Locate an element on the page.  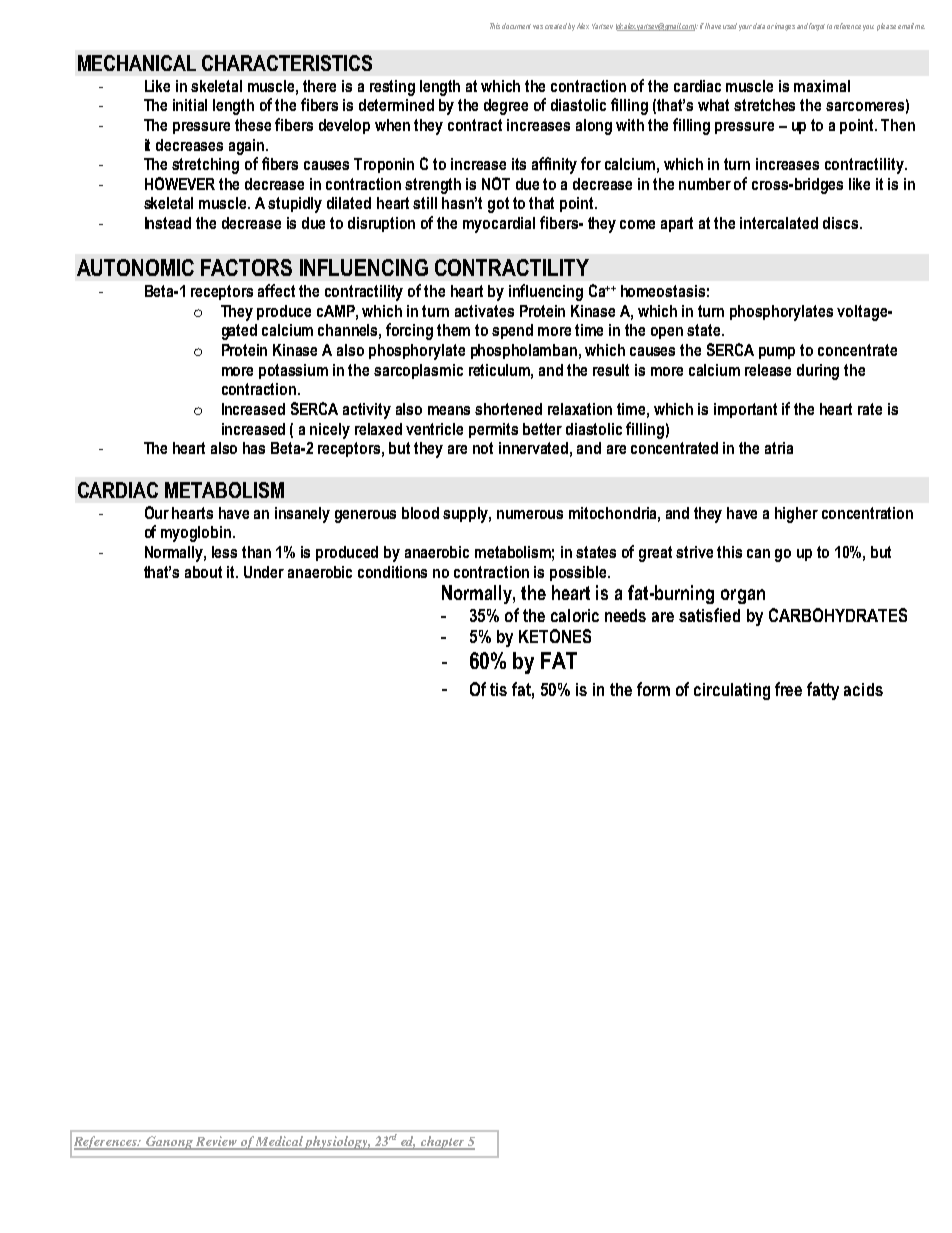
Review is located at coordinates (216, 1142).
